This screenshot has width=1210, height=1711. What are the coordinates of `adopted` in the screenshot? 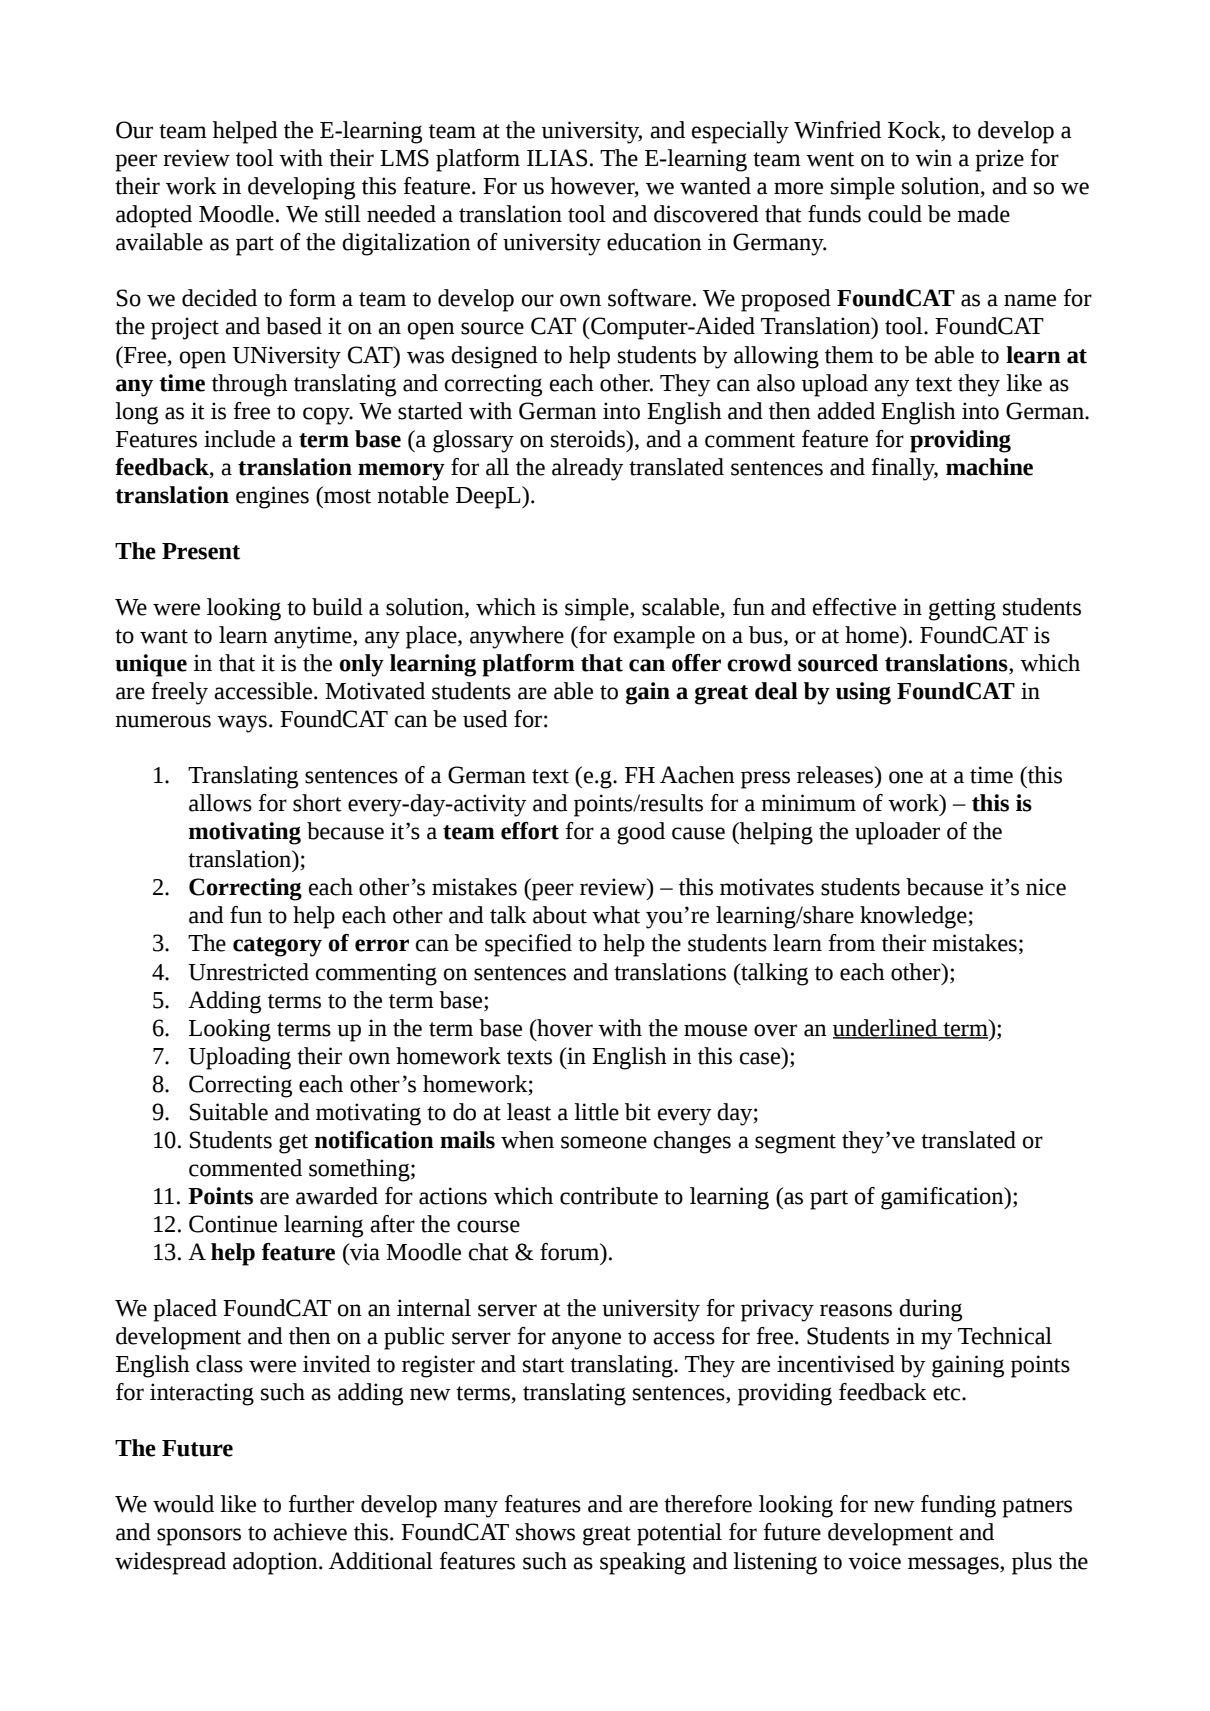 It's located at (154, 216).
